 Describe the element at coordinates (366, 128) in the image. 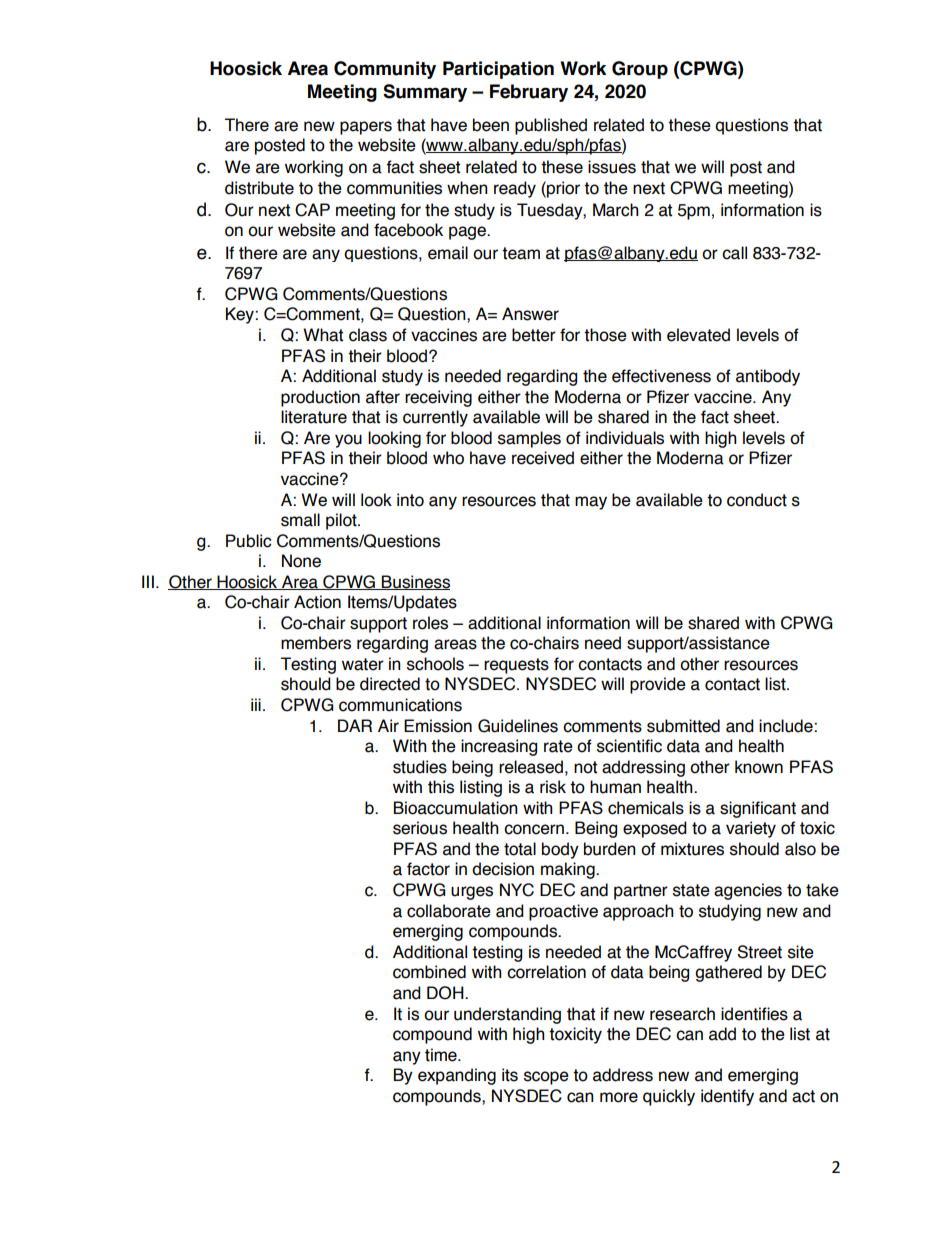

I see `papers` at that location.
